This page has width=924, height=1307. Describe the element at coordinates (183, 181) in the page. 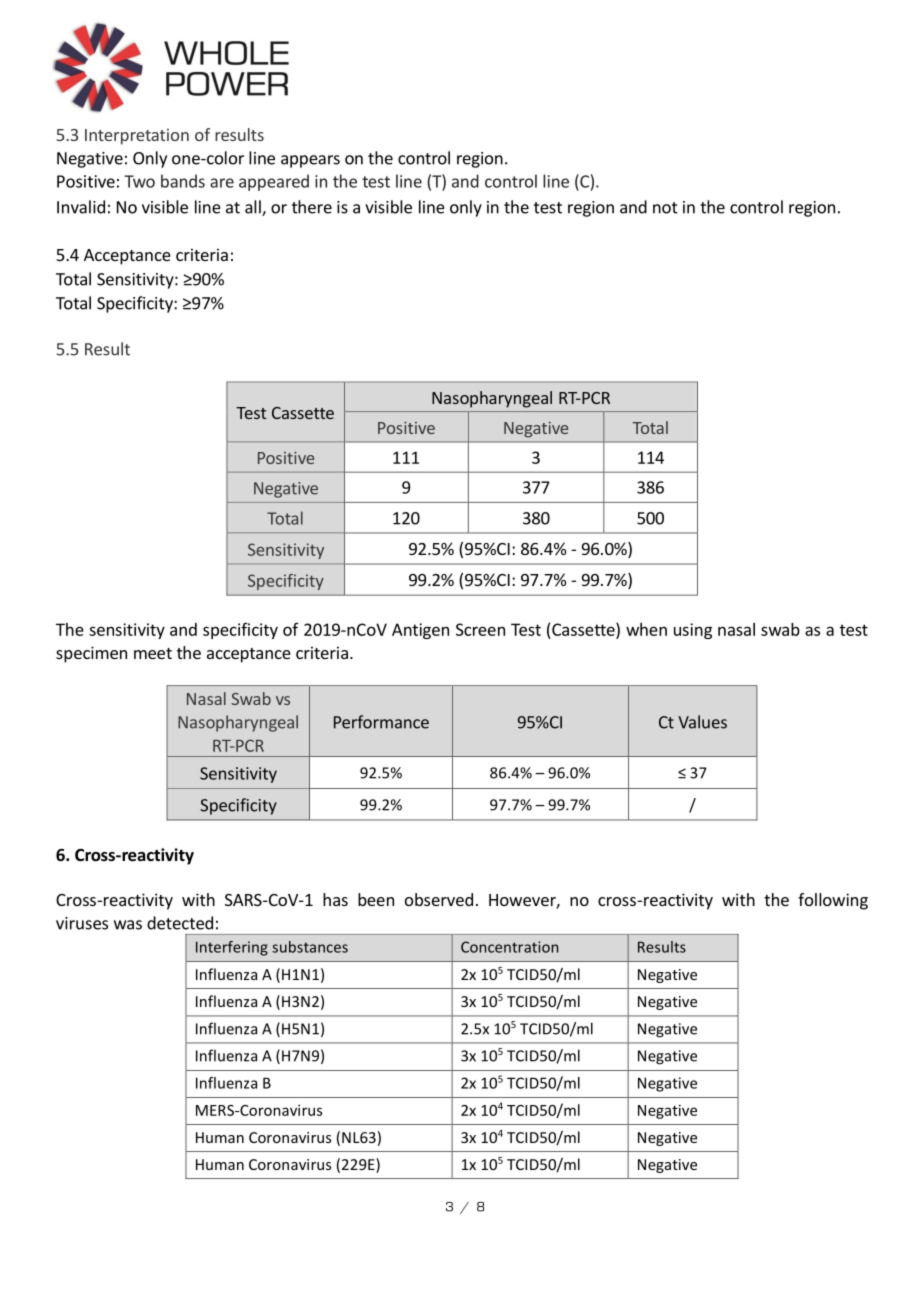

I see `bands` at that location.
